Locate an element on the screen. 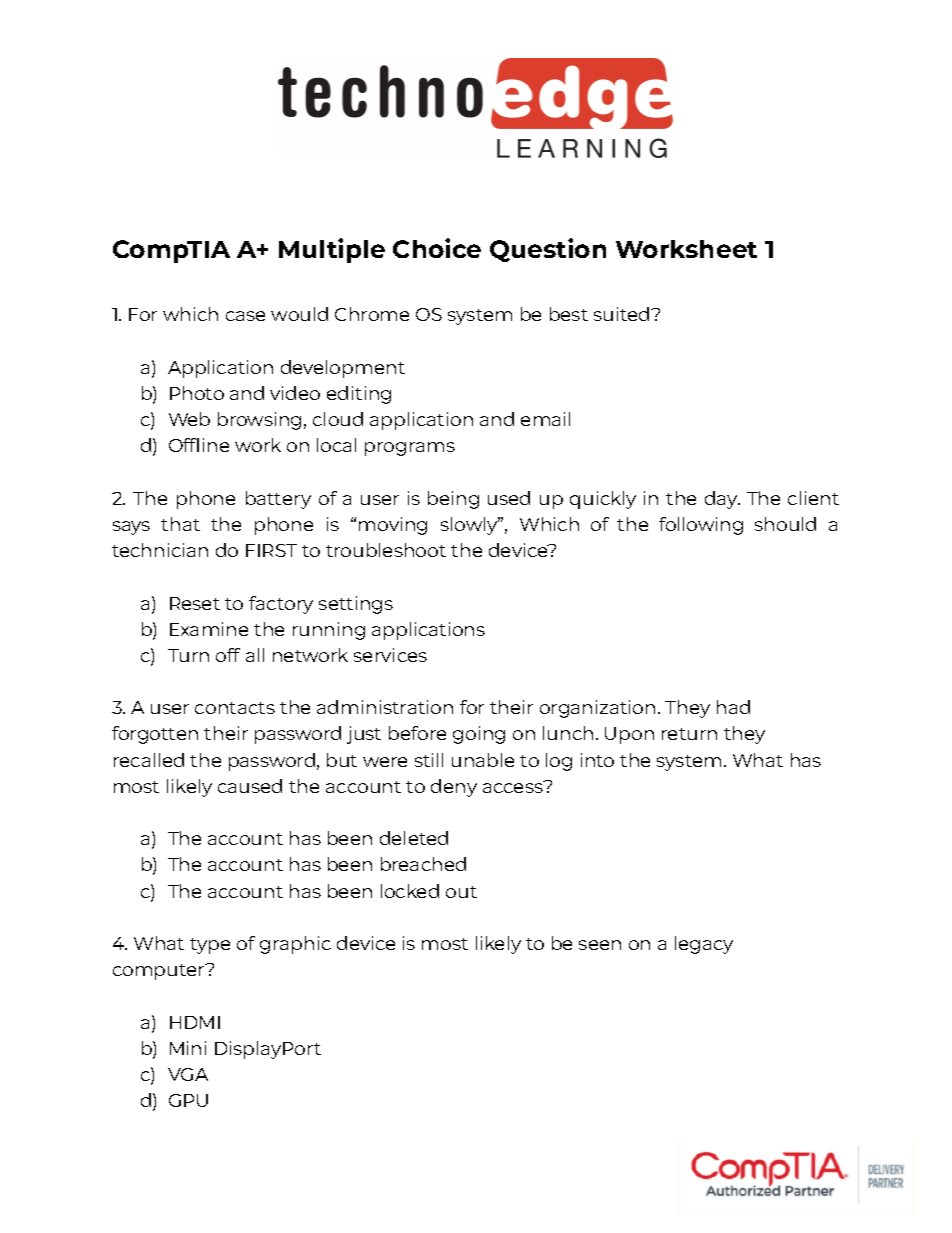  deny is located at coordinates (454, 788).
